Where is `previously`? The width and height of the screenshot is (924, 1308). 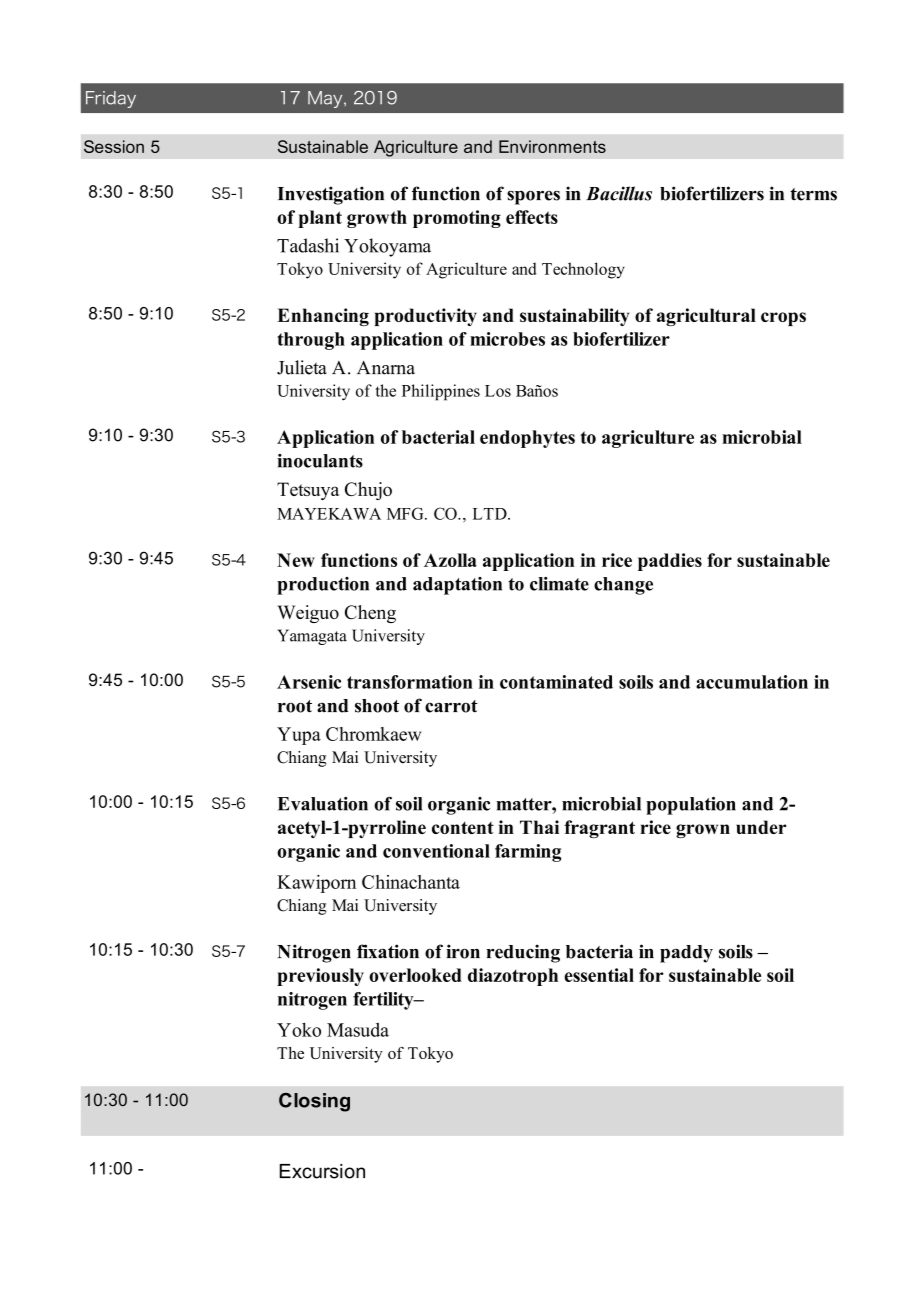 previously is located at coordinates (320, 977).
